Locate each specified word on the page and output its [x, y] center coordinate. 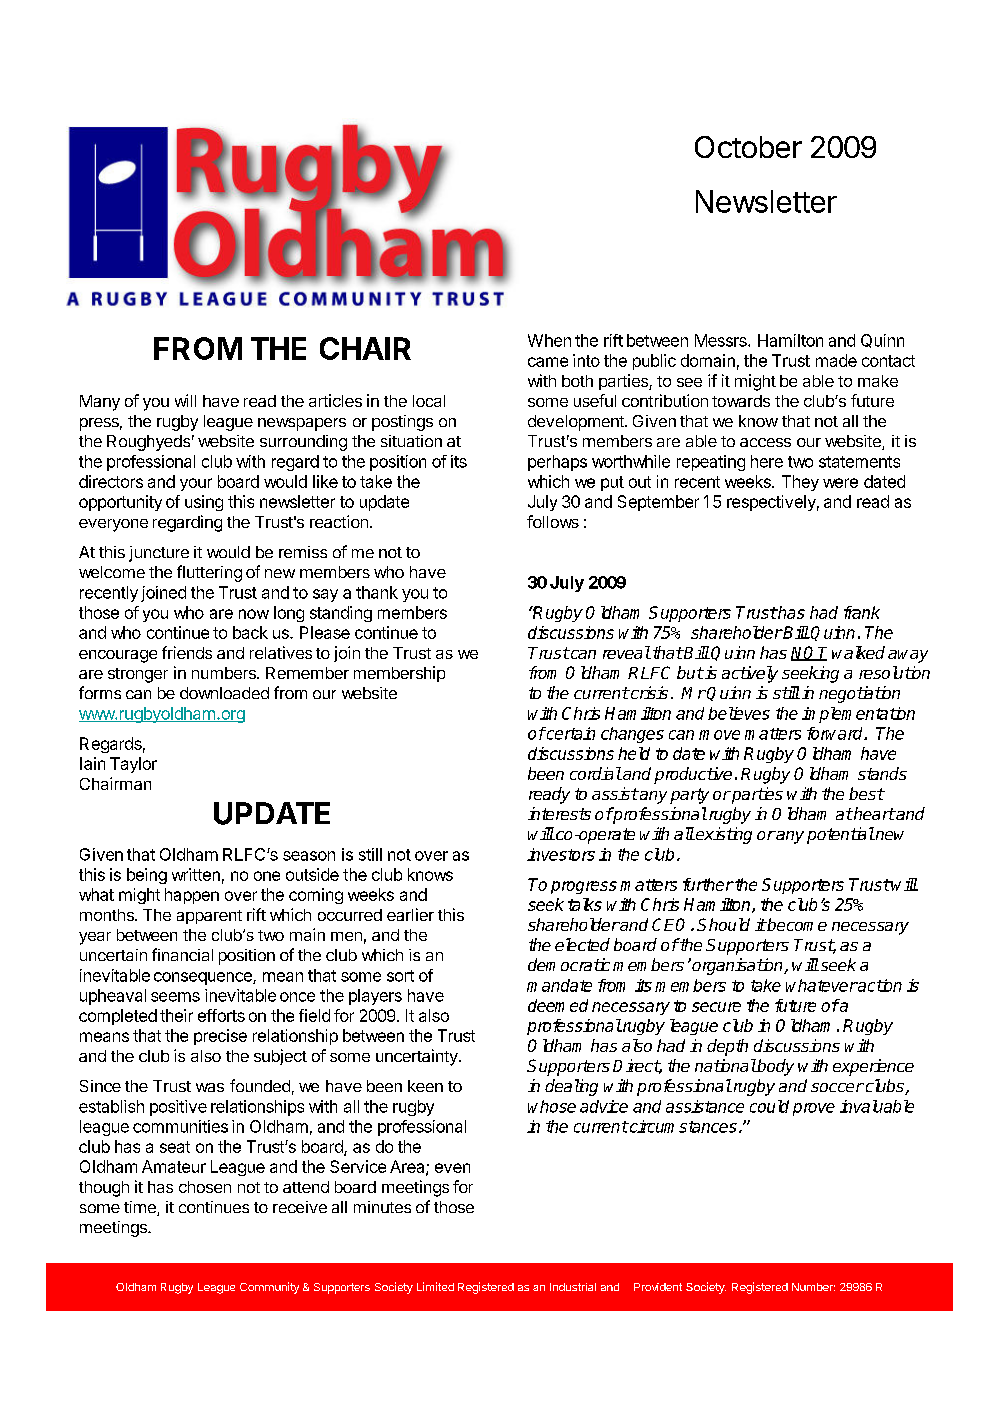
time [141, 1208]
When [549, 340]
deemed [558, 1005]
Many [100, 403]
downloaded [224, 693]
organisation [737, 966]
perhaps [557, 463]
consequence [204, 978]
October [748, 147]
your [196, 484]
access [765, 442]
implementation [858, 715]
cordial [595, 773]
